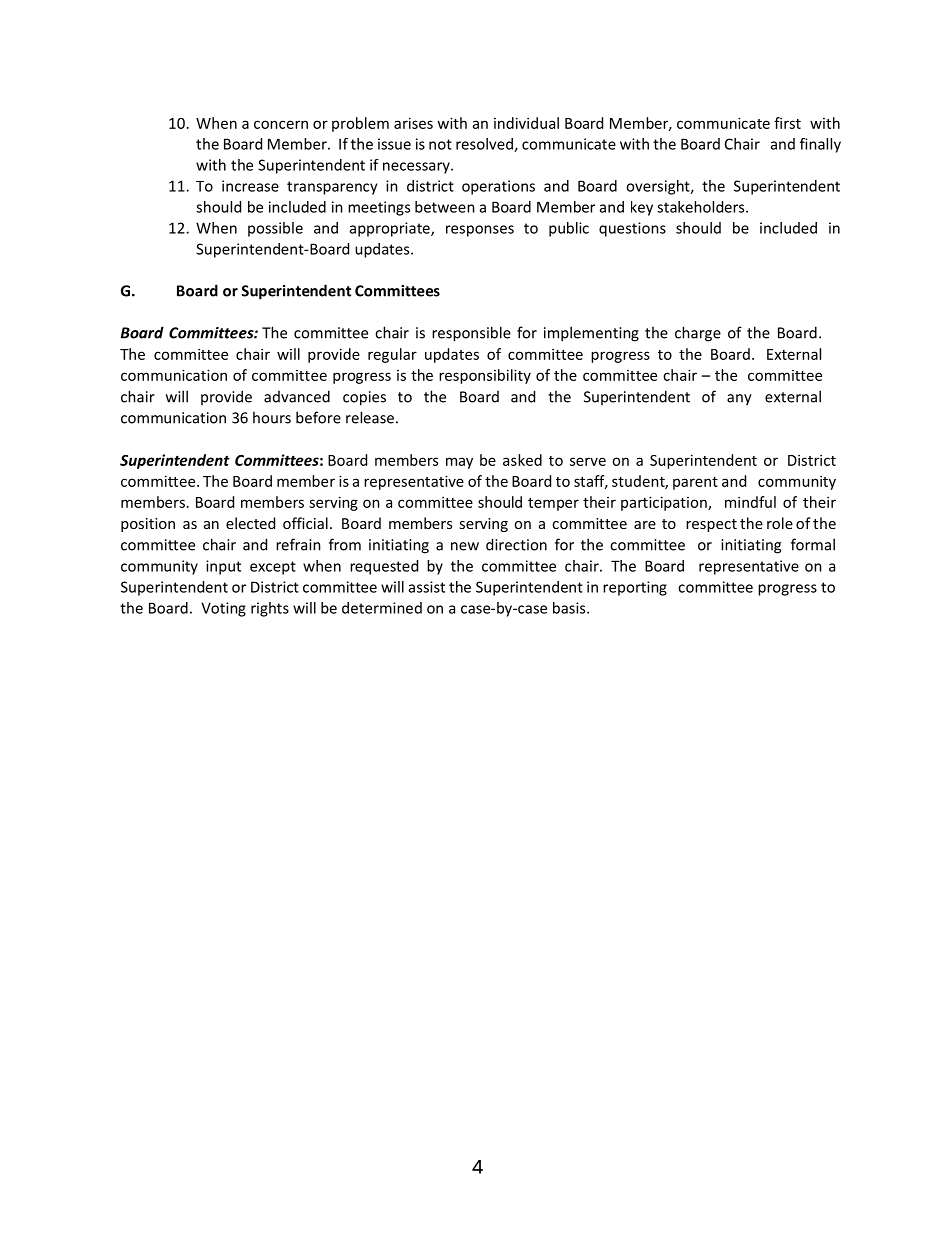 The width and height of the screenshot is (952, 1233). I want to click on concern, so click(281, 124).
